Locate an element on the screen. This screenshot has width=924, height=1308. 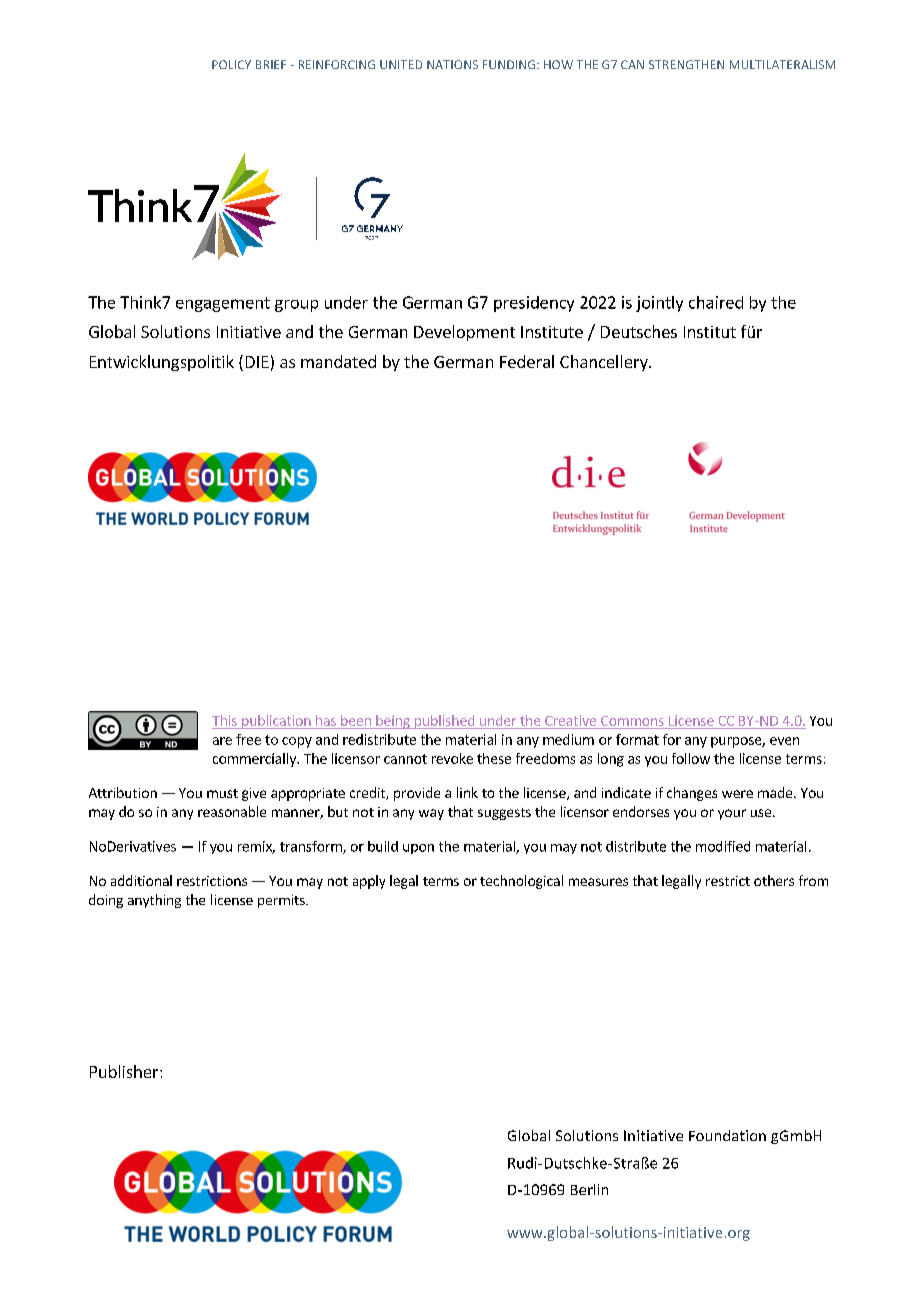
DIE is located at coordinates (257, 362).
